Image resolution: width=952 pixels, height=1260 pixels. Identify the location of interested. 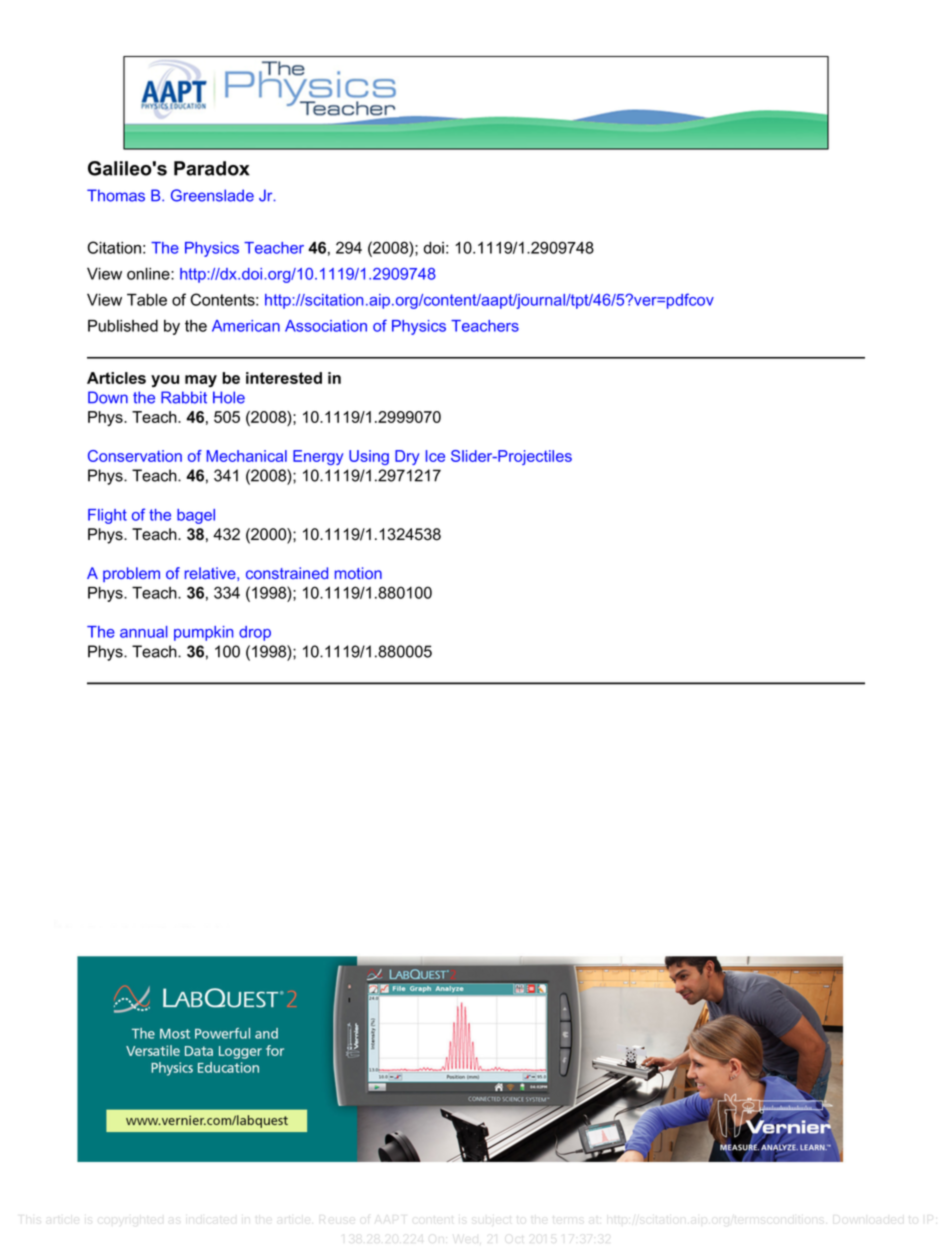
(284, 378).
